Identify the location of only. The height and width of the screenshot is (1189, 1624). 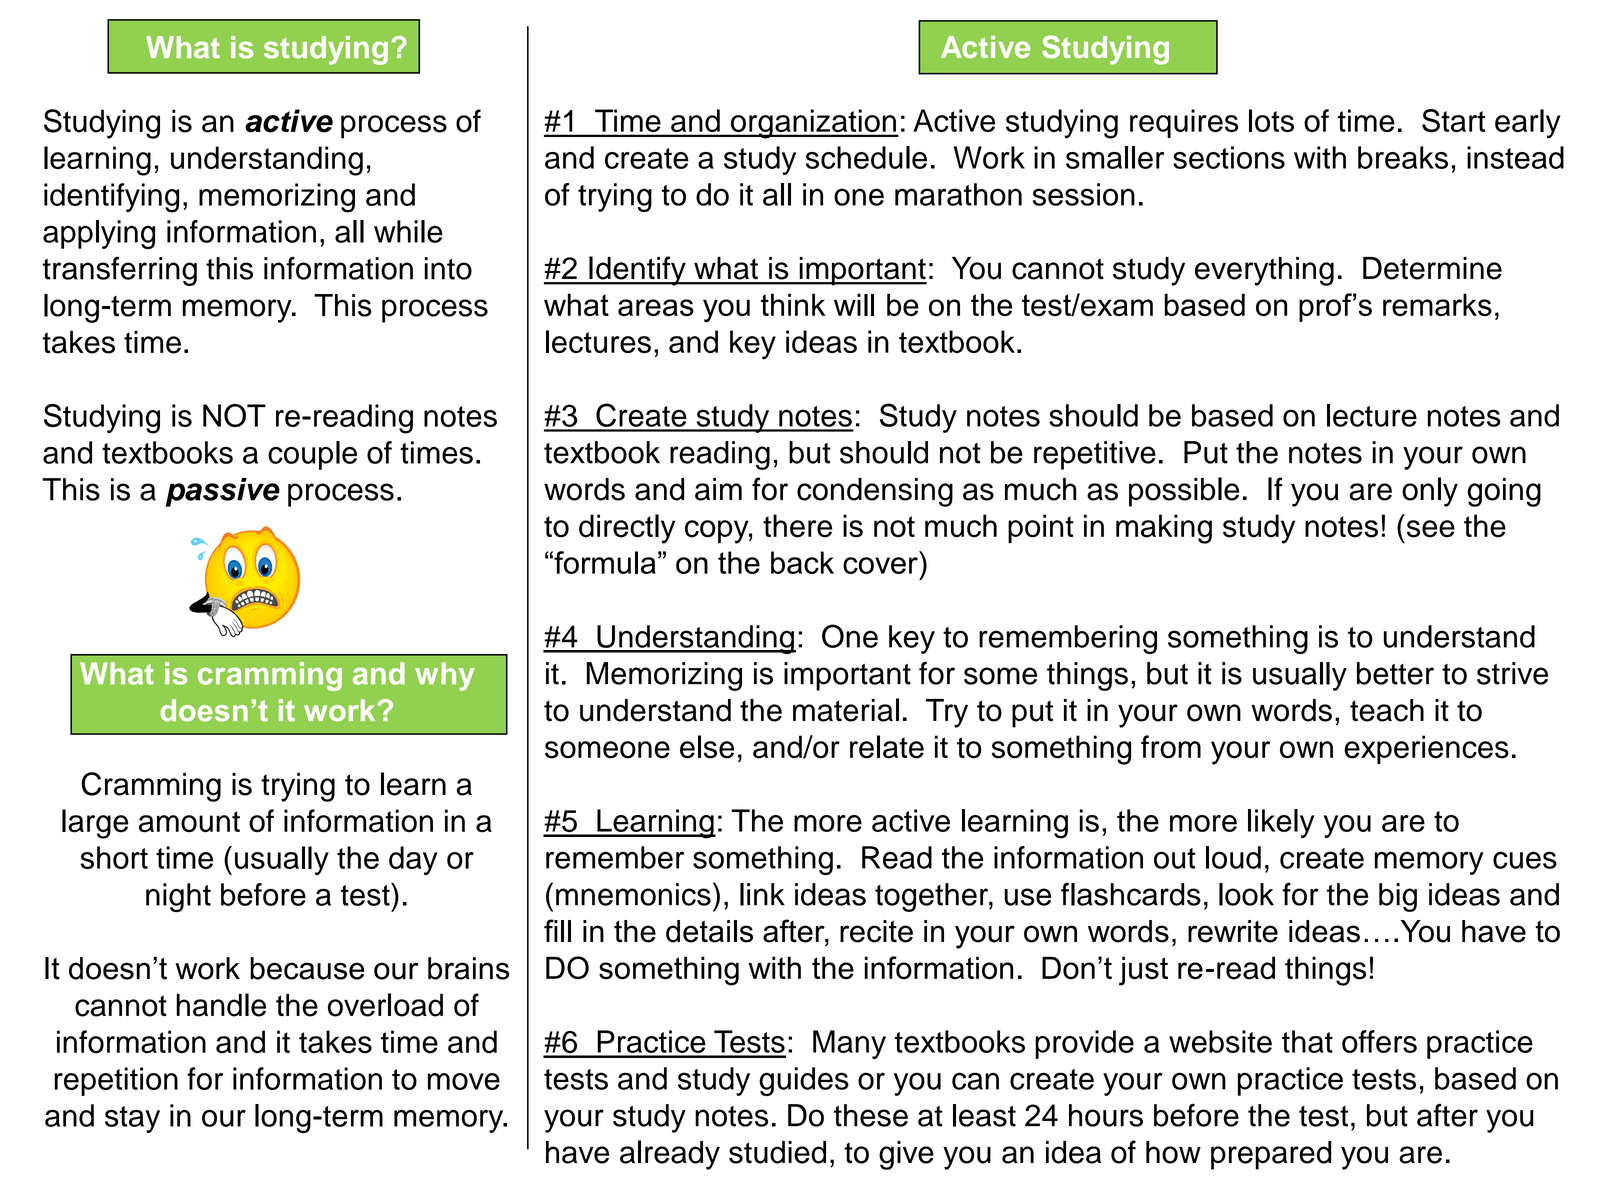
(1430, 492).
